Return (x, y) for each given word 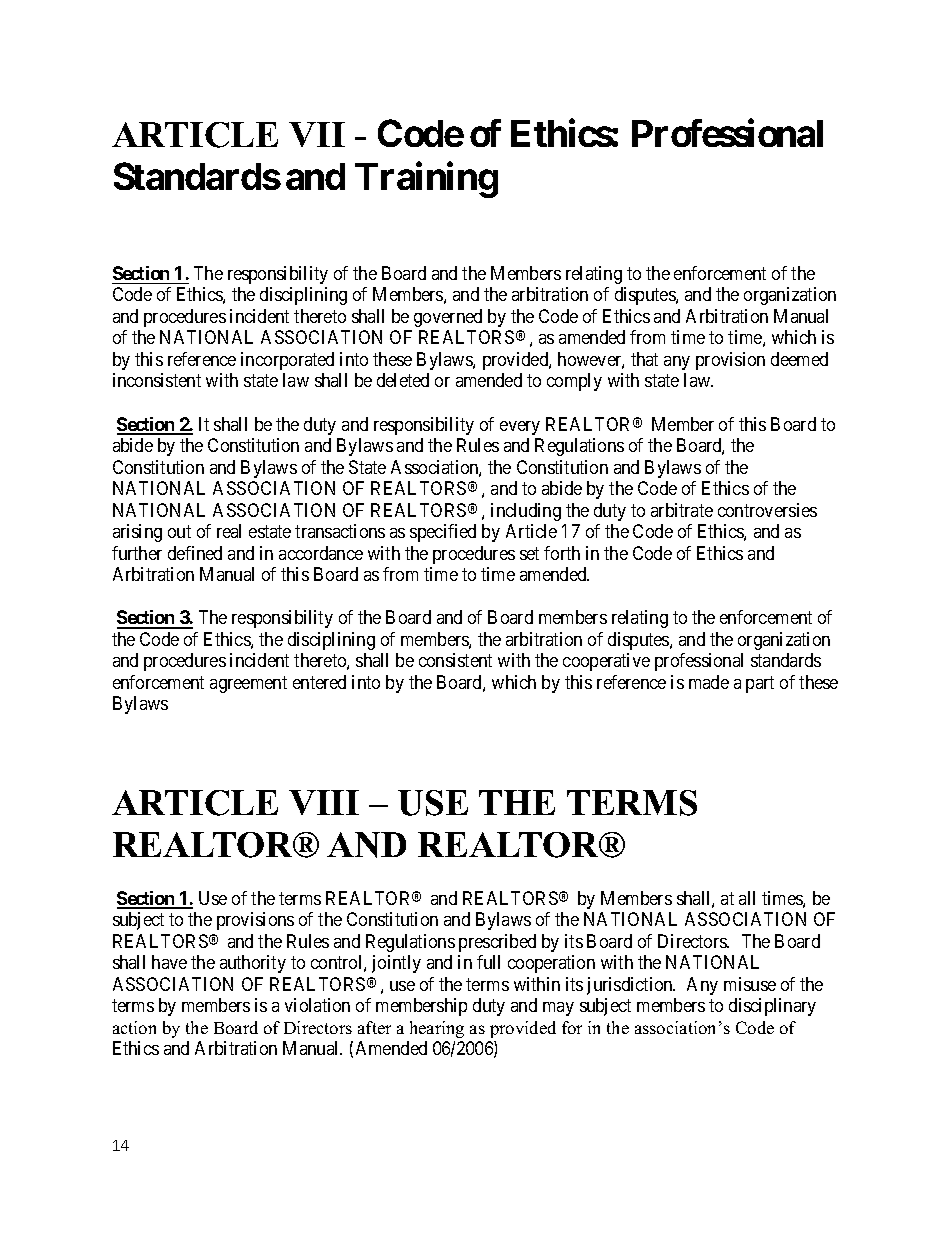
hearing (437, 1029)
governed (448, 318)
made (709, 682)
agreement (248, 684)
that (644, 359)
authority (253, 964)
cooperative (606, 662)
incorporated (287, 361)
